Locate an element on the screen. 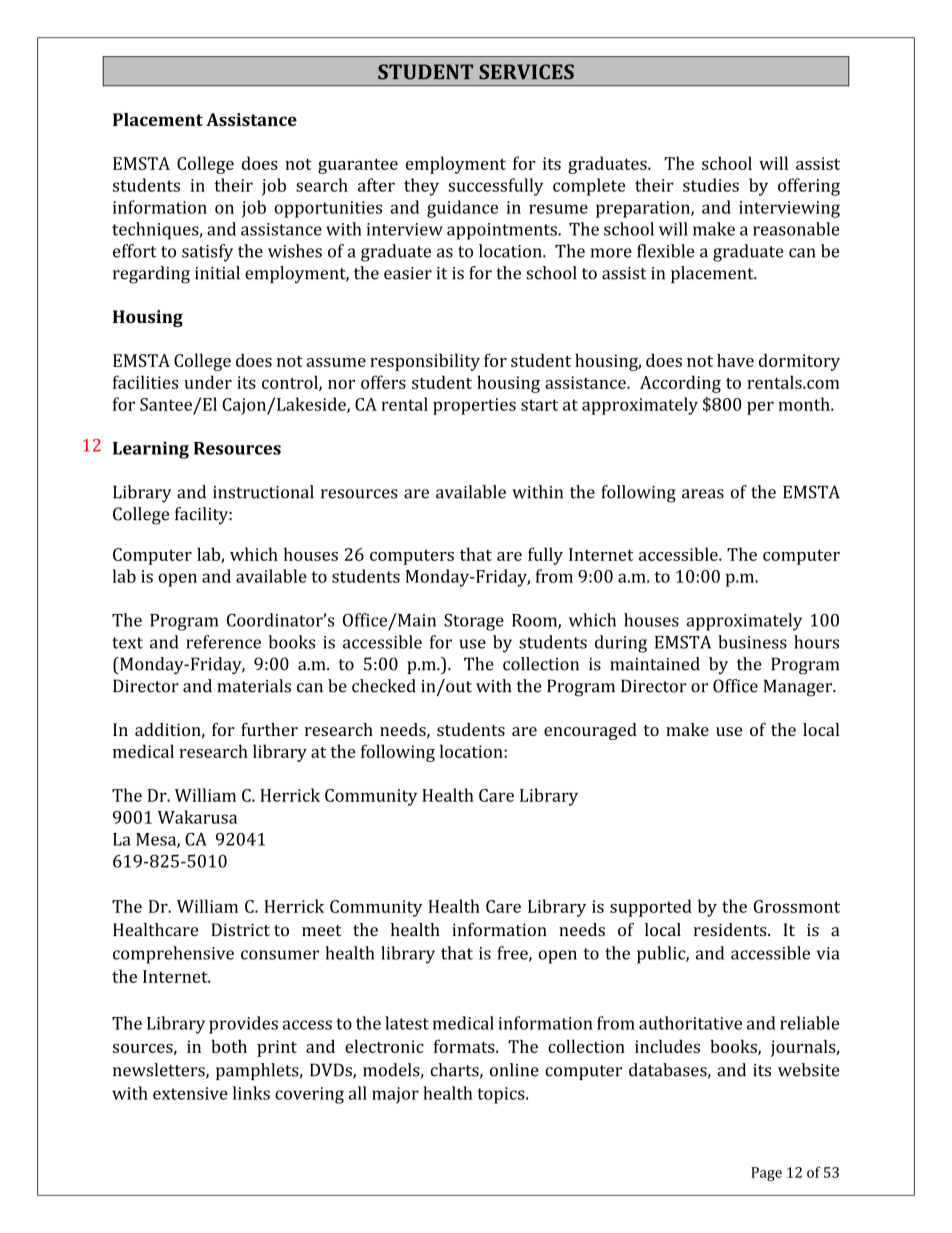 This screenshot has width=952, height=1233. District is located at coordinates (240, 930).
